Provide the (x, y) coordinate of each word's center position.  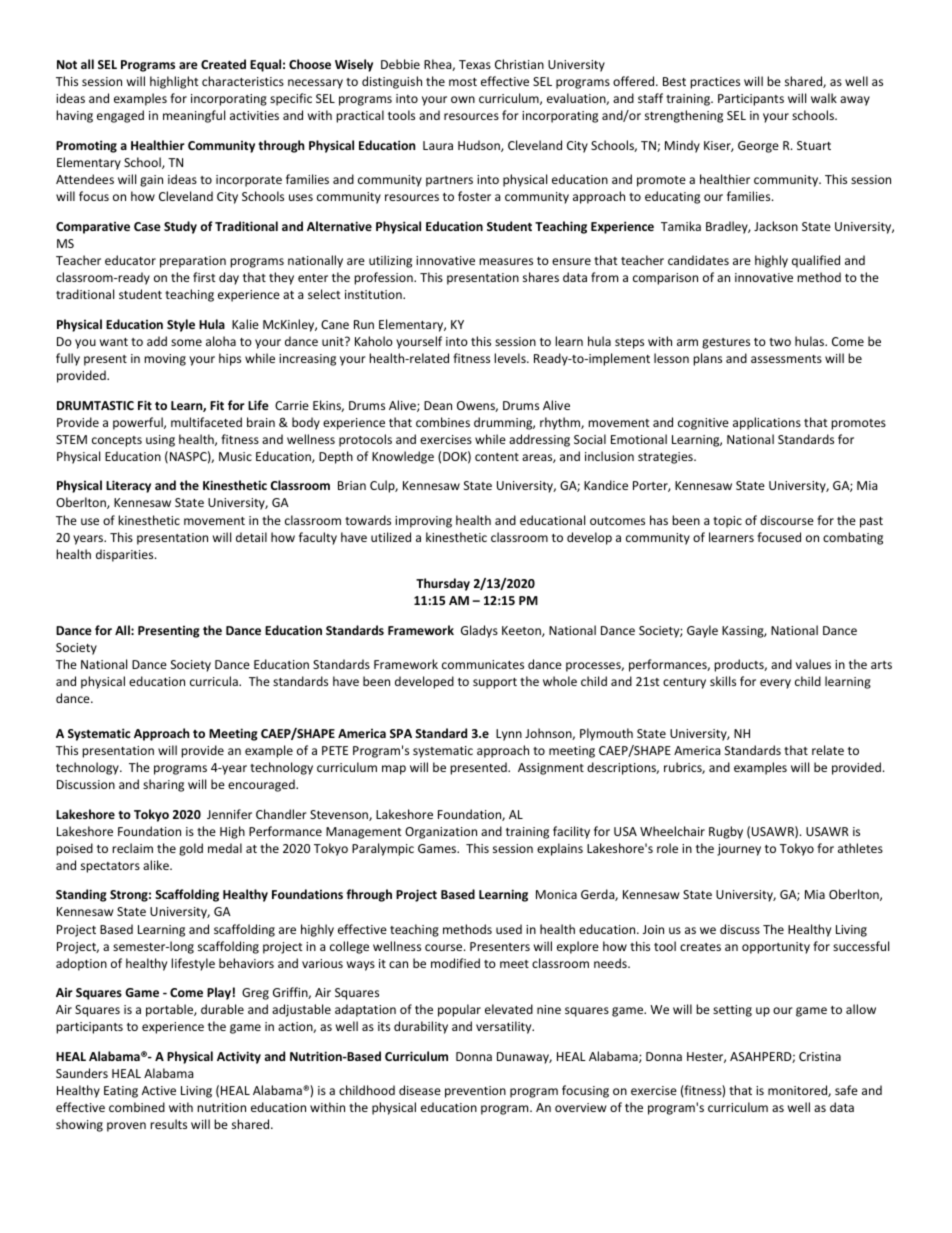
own (463, 99)
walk (824, 98)
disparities (126, 555)
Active (159, 1090)
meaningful (194, 116)
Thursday (443, 584)
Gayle (702, 631)
